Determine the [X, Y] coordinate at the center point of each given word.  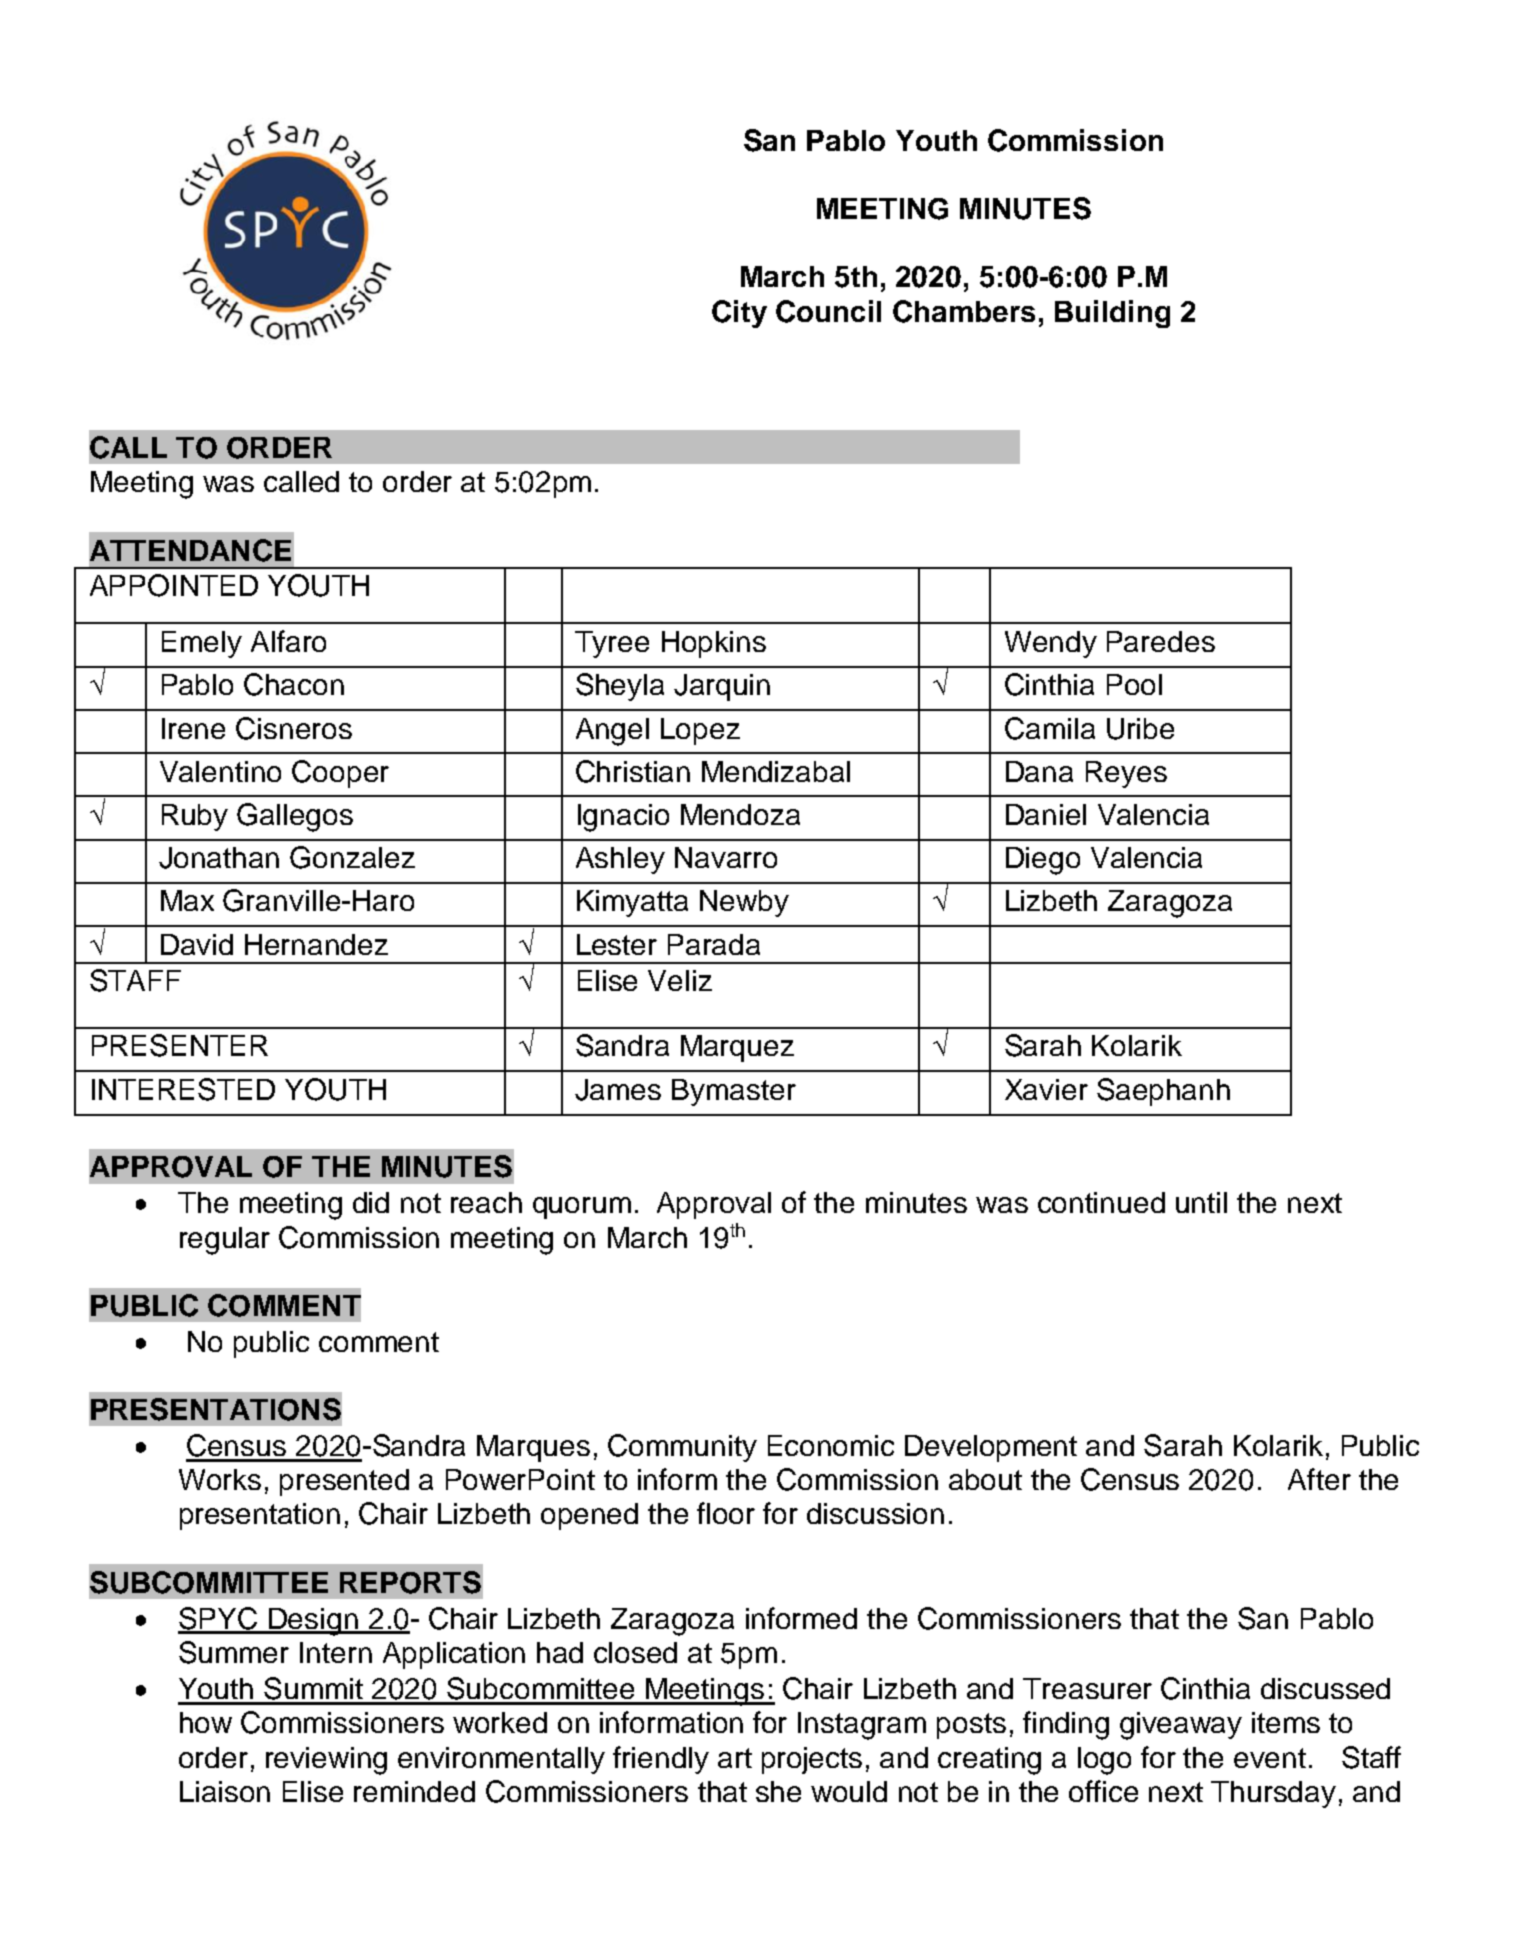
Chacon [294, 684]
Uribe [1140, 729]
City [739, 314]
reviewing [326, 1761]
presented [344, 1482]
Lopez [700, 731]
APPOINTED [174, 585]
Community [682, 1448]
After [1319, 1479]
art [735, 1758]
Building [1112, 314]
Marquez [737, 1048]
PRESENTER [180, 1045]
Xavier [1046, 1089]
